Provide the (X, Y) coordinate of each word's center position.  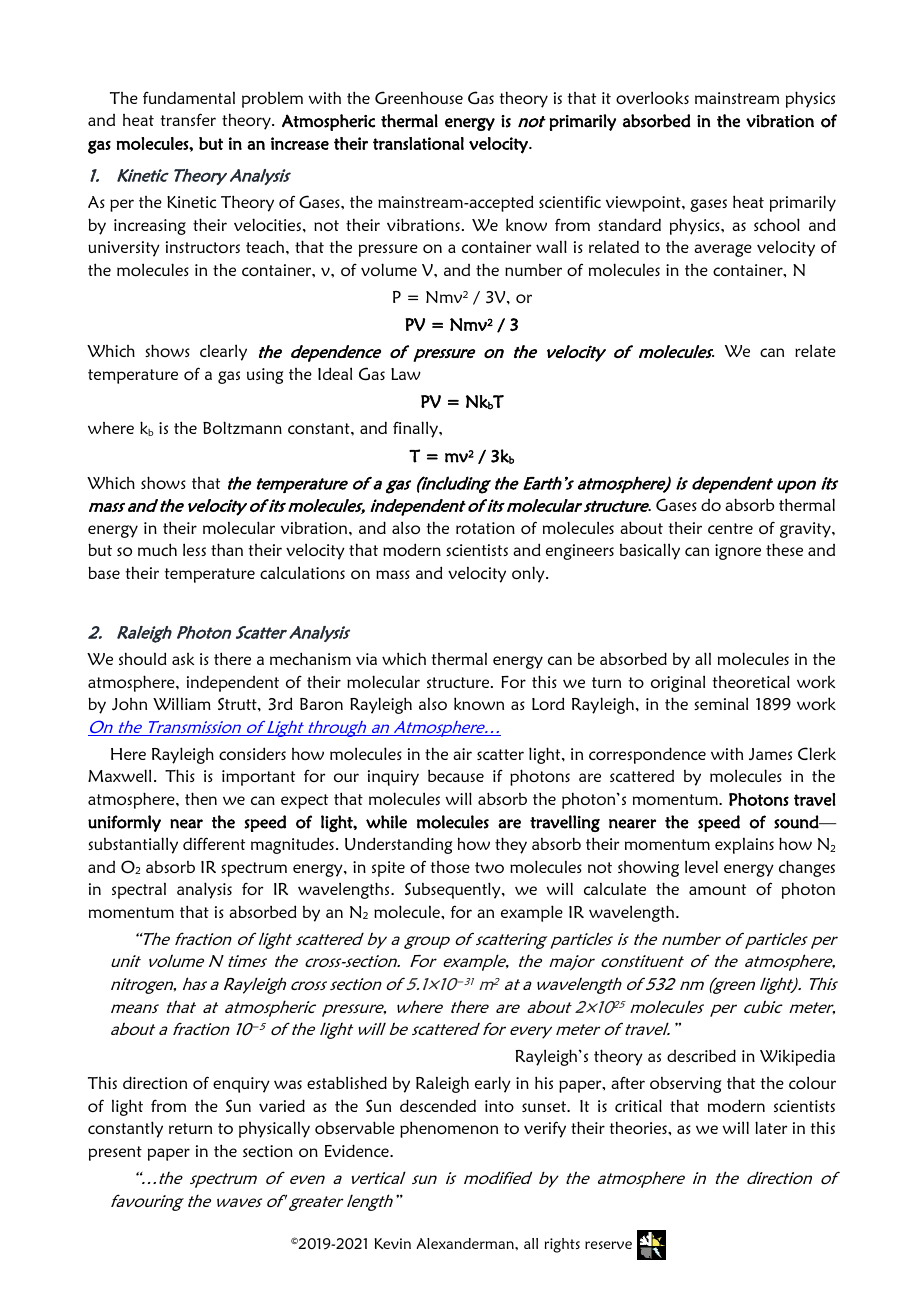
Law (406, 374)
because (456, 776)
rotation (485, 528)
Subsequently (454, 890)
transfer (188, 119)
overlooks (652, 97)
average (723, 250)
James (770, 754)
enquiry (241, 1085)
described (701, 1055)
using (265, 376)
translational (418, 143)
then (201, 798)
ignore (738, 552)
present (115, 1153)
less (194, 549)
